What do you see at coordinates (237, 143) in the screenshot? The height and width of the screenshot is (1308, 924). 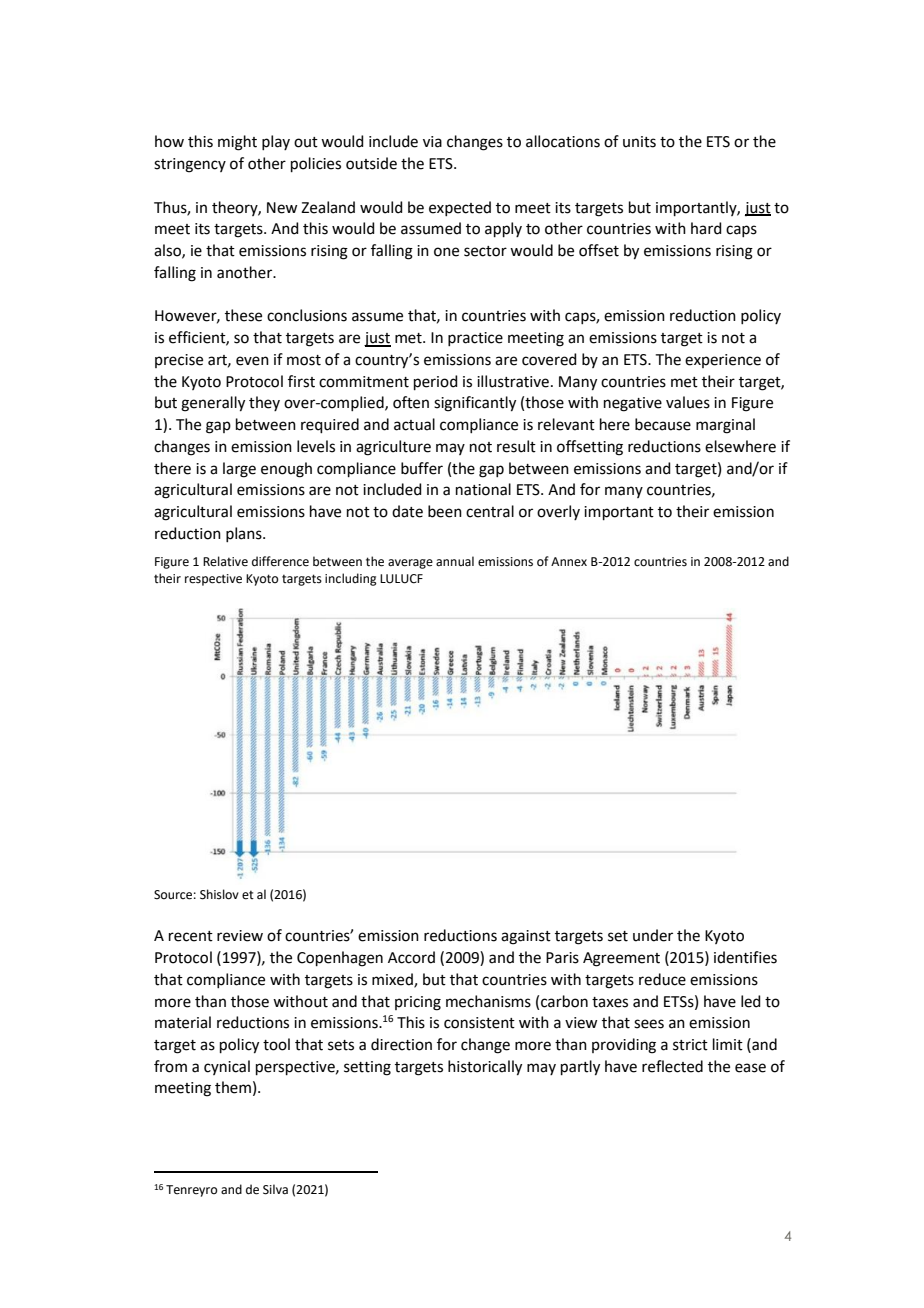 I see `might` at bounding box center [237, 143].
